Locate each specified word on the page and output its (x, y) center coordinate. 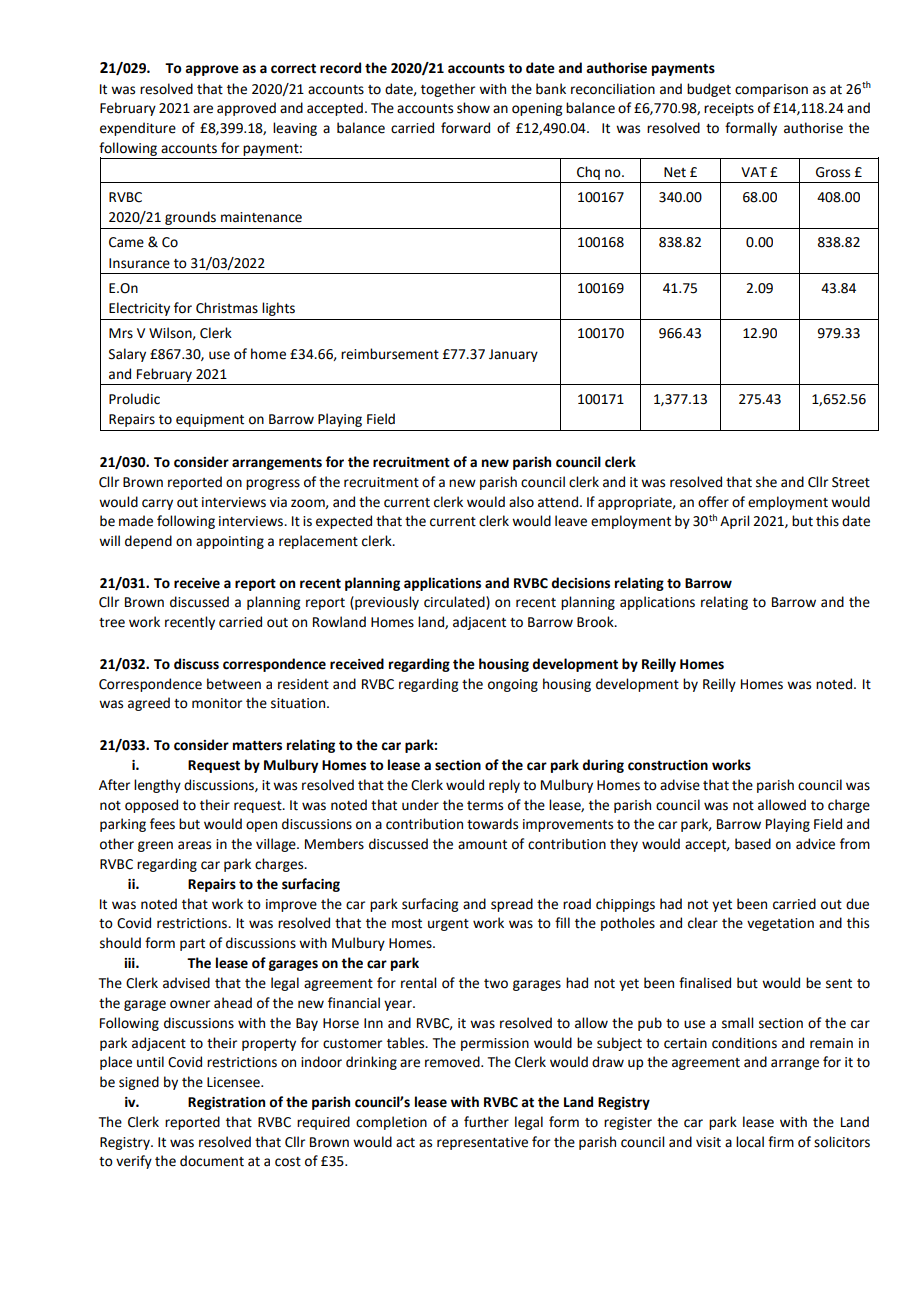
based (753, 844)
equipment (210, 420)
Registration (226, 1103)
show (473, 108)
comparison (771, 90)
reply (504, 786)
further (486, 1122)
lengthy (157, 786)
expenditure (138, 129)
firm (781, 1141)
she (766, 482)
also (521, 502)
